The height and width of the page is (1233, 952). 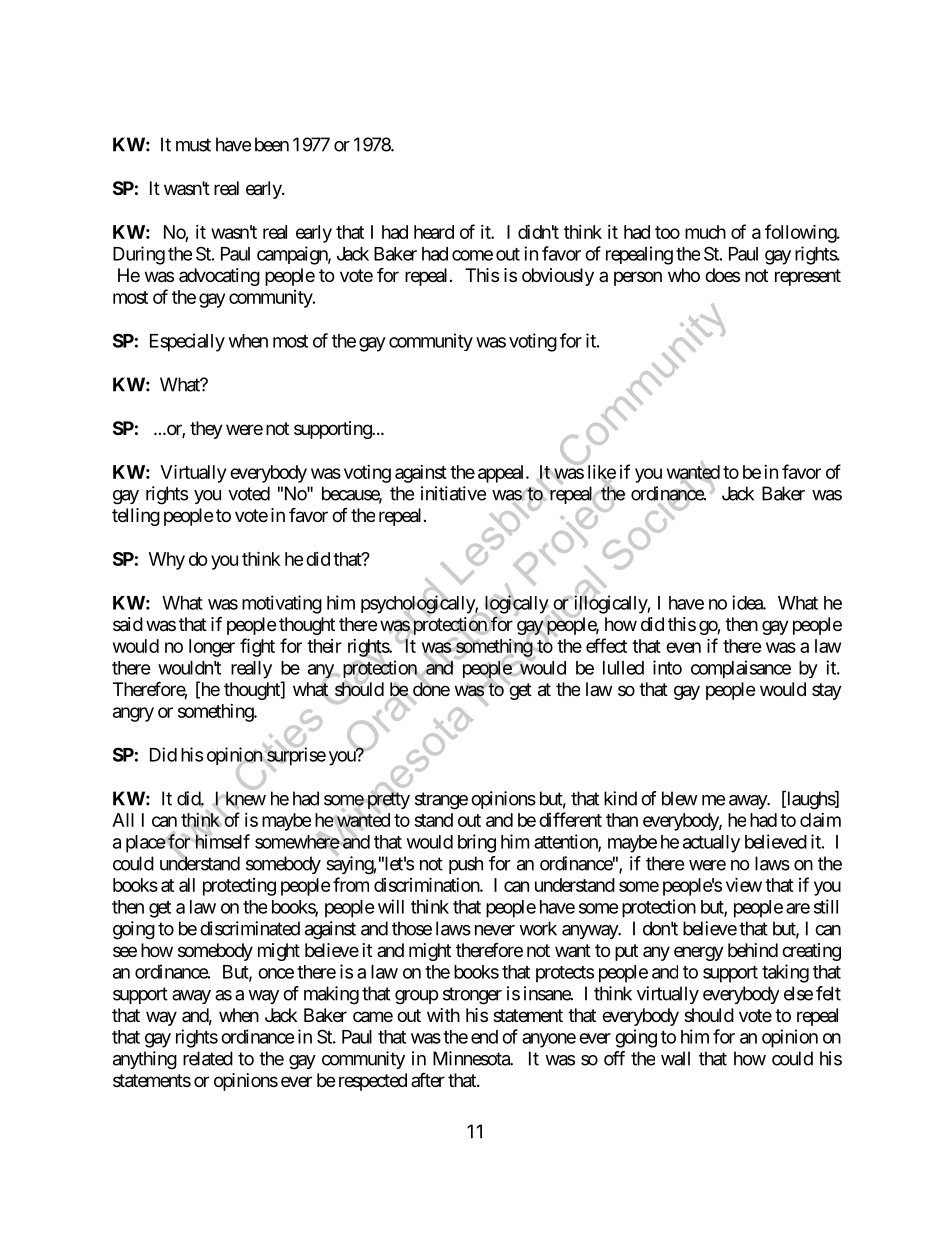 What do you see at coordinates (744, 884) in the page?
I see `view` at bounding box center [744, 884].
